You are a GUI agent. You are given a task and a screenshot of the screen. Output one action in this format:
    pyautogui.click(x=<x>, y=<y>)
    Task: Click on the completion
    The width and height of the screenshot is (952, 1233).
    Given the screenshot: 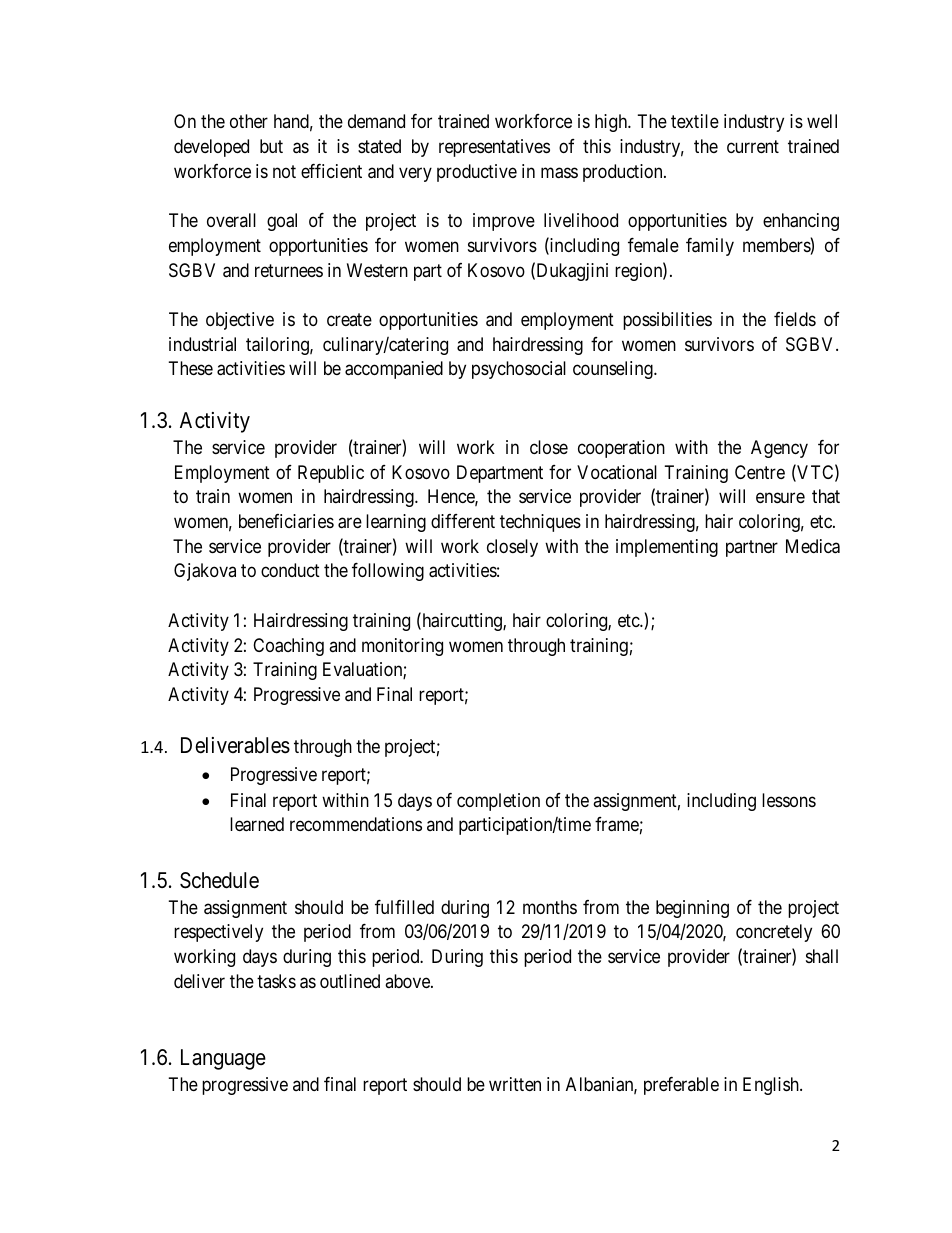 What is the action you would take?
    pyautogui.click(x=498, y=802)
